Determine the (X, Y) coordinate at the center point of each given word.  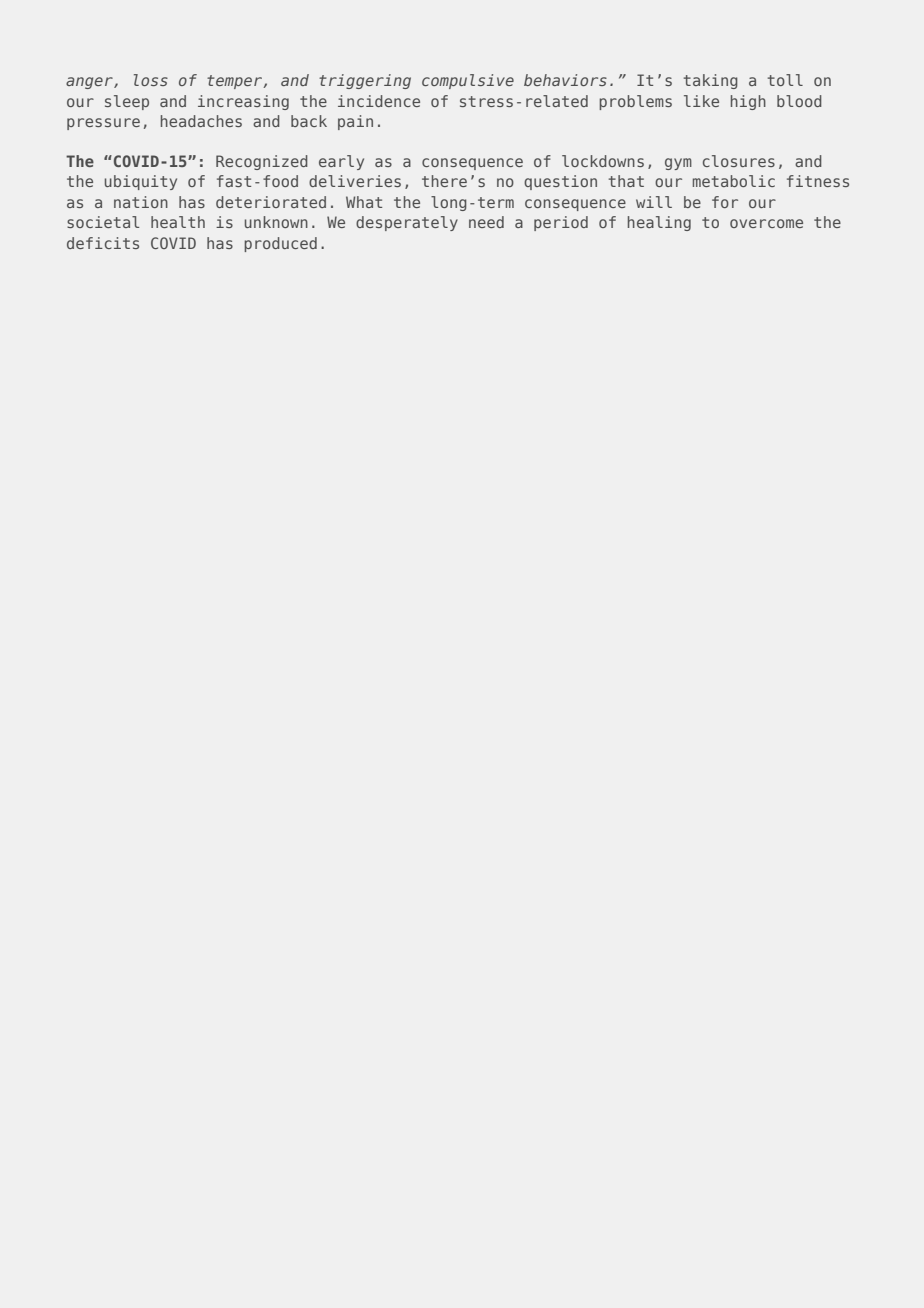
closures (739, 161)
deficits (103, 243)
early (341, 162)
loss (151, 80)
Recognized (262, 162)
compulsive (468, 81)
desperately (407, 223)
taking (711, 81)
